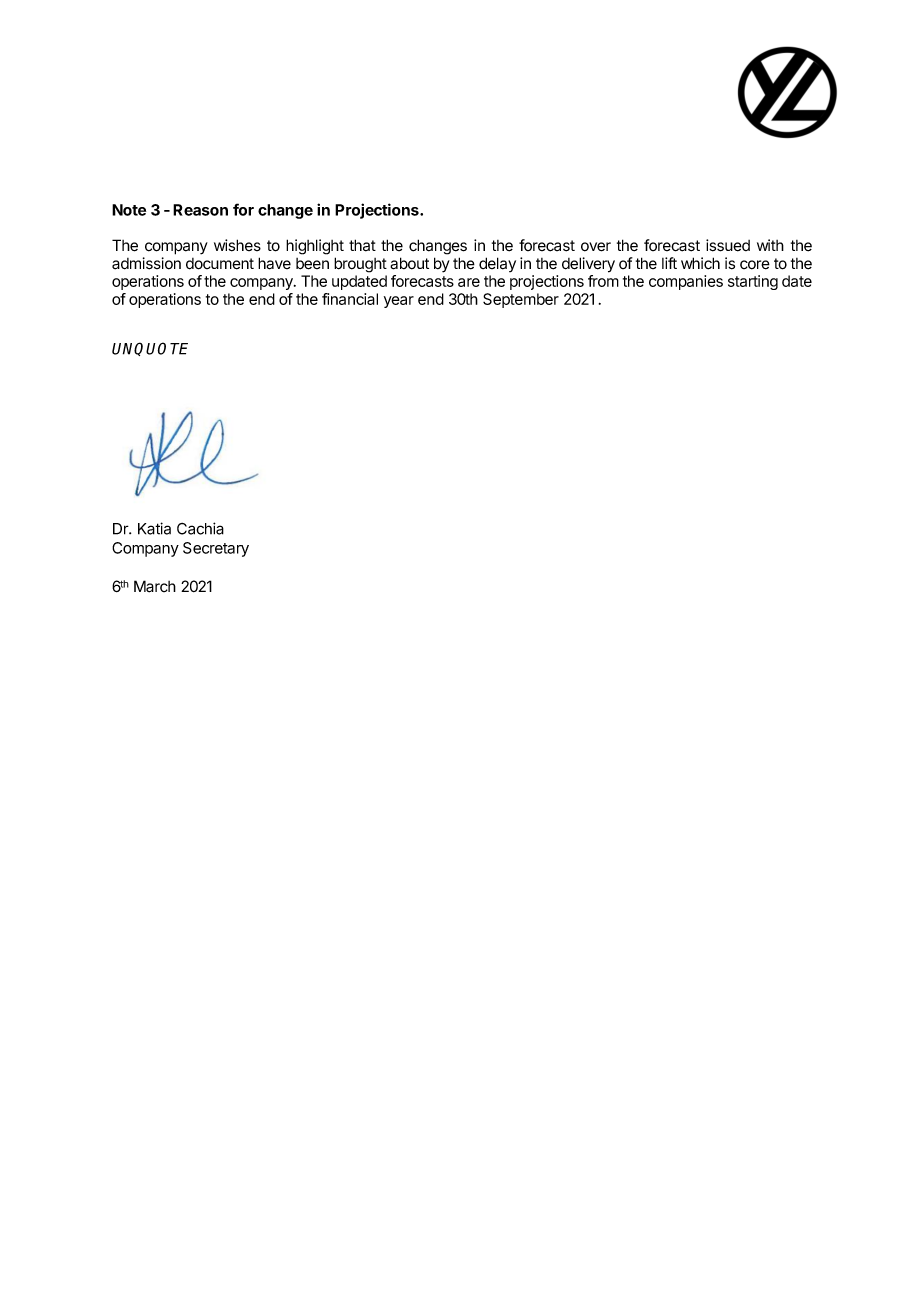 Image resolution: width=924 pixels, height=1308 pixels. I want to click on March, so click(155, 586).
